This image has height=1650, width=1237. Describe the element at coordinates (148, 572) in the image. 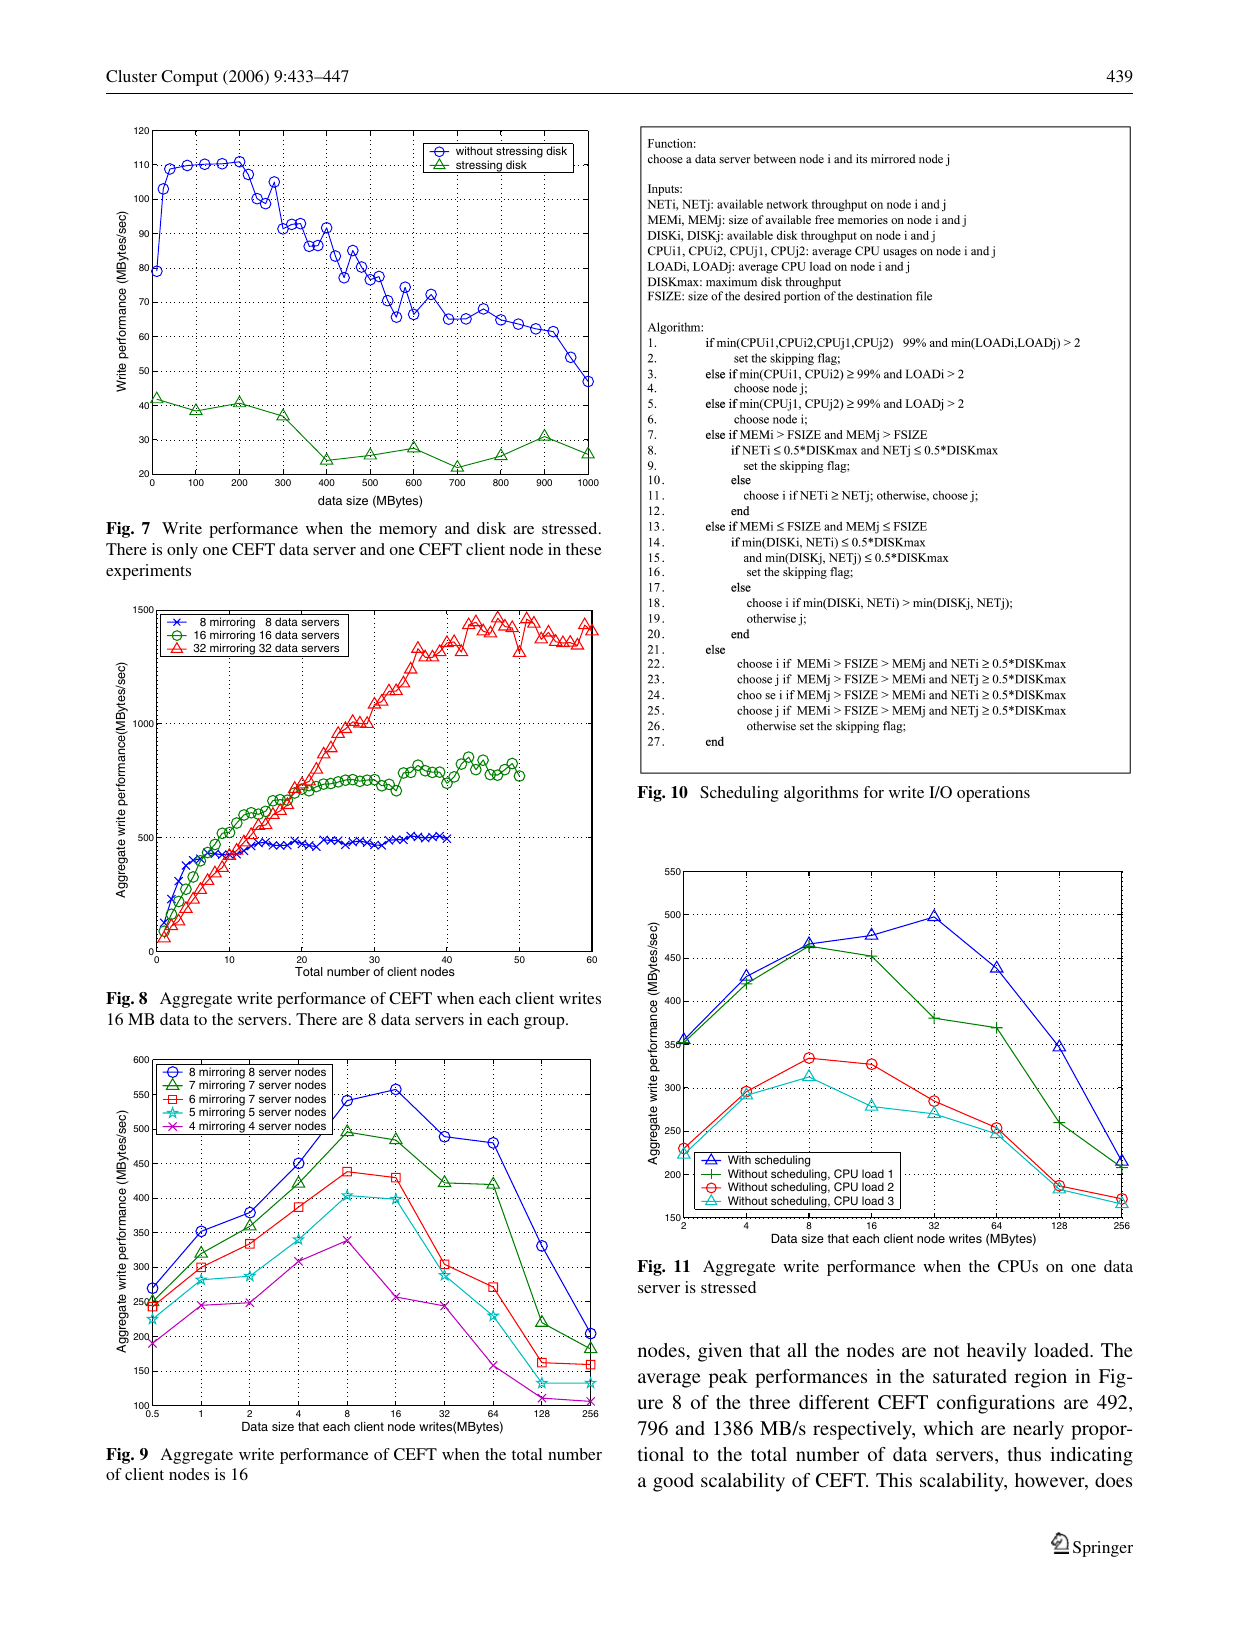

I see `experiments` at that location.
